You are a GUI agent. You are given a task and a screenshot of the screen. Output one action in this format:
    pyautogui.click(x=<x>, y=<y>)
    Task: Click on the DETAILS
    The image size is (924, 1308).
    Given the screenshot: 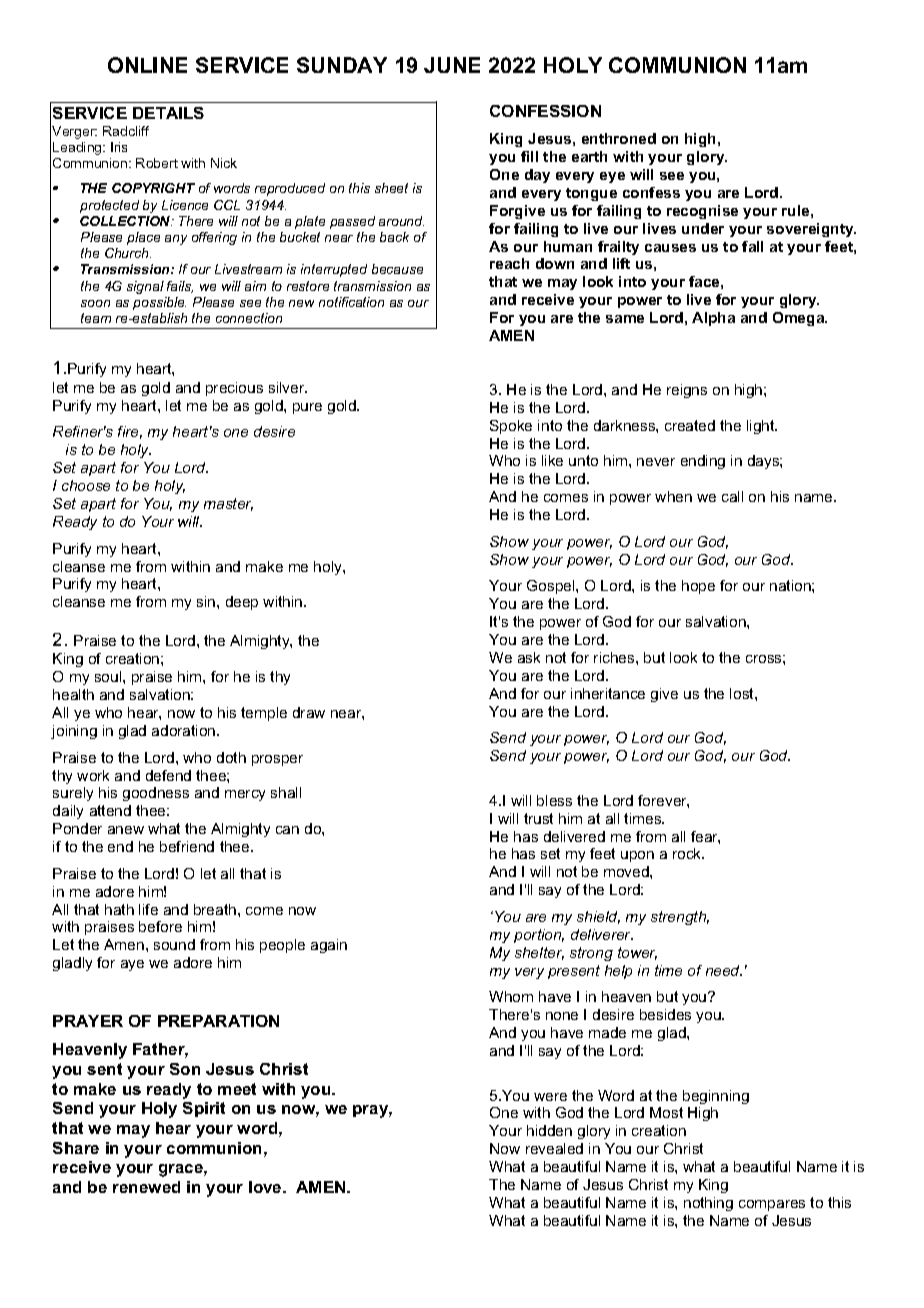 What is the action you would take?
    pyautogui.click(x=168, y=113)
